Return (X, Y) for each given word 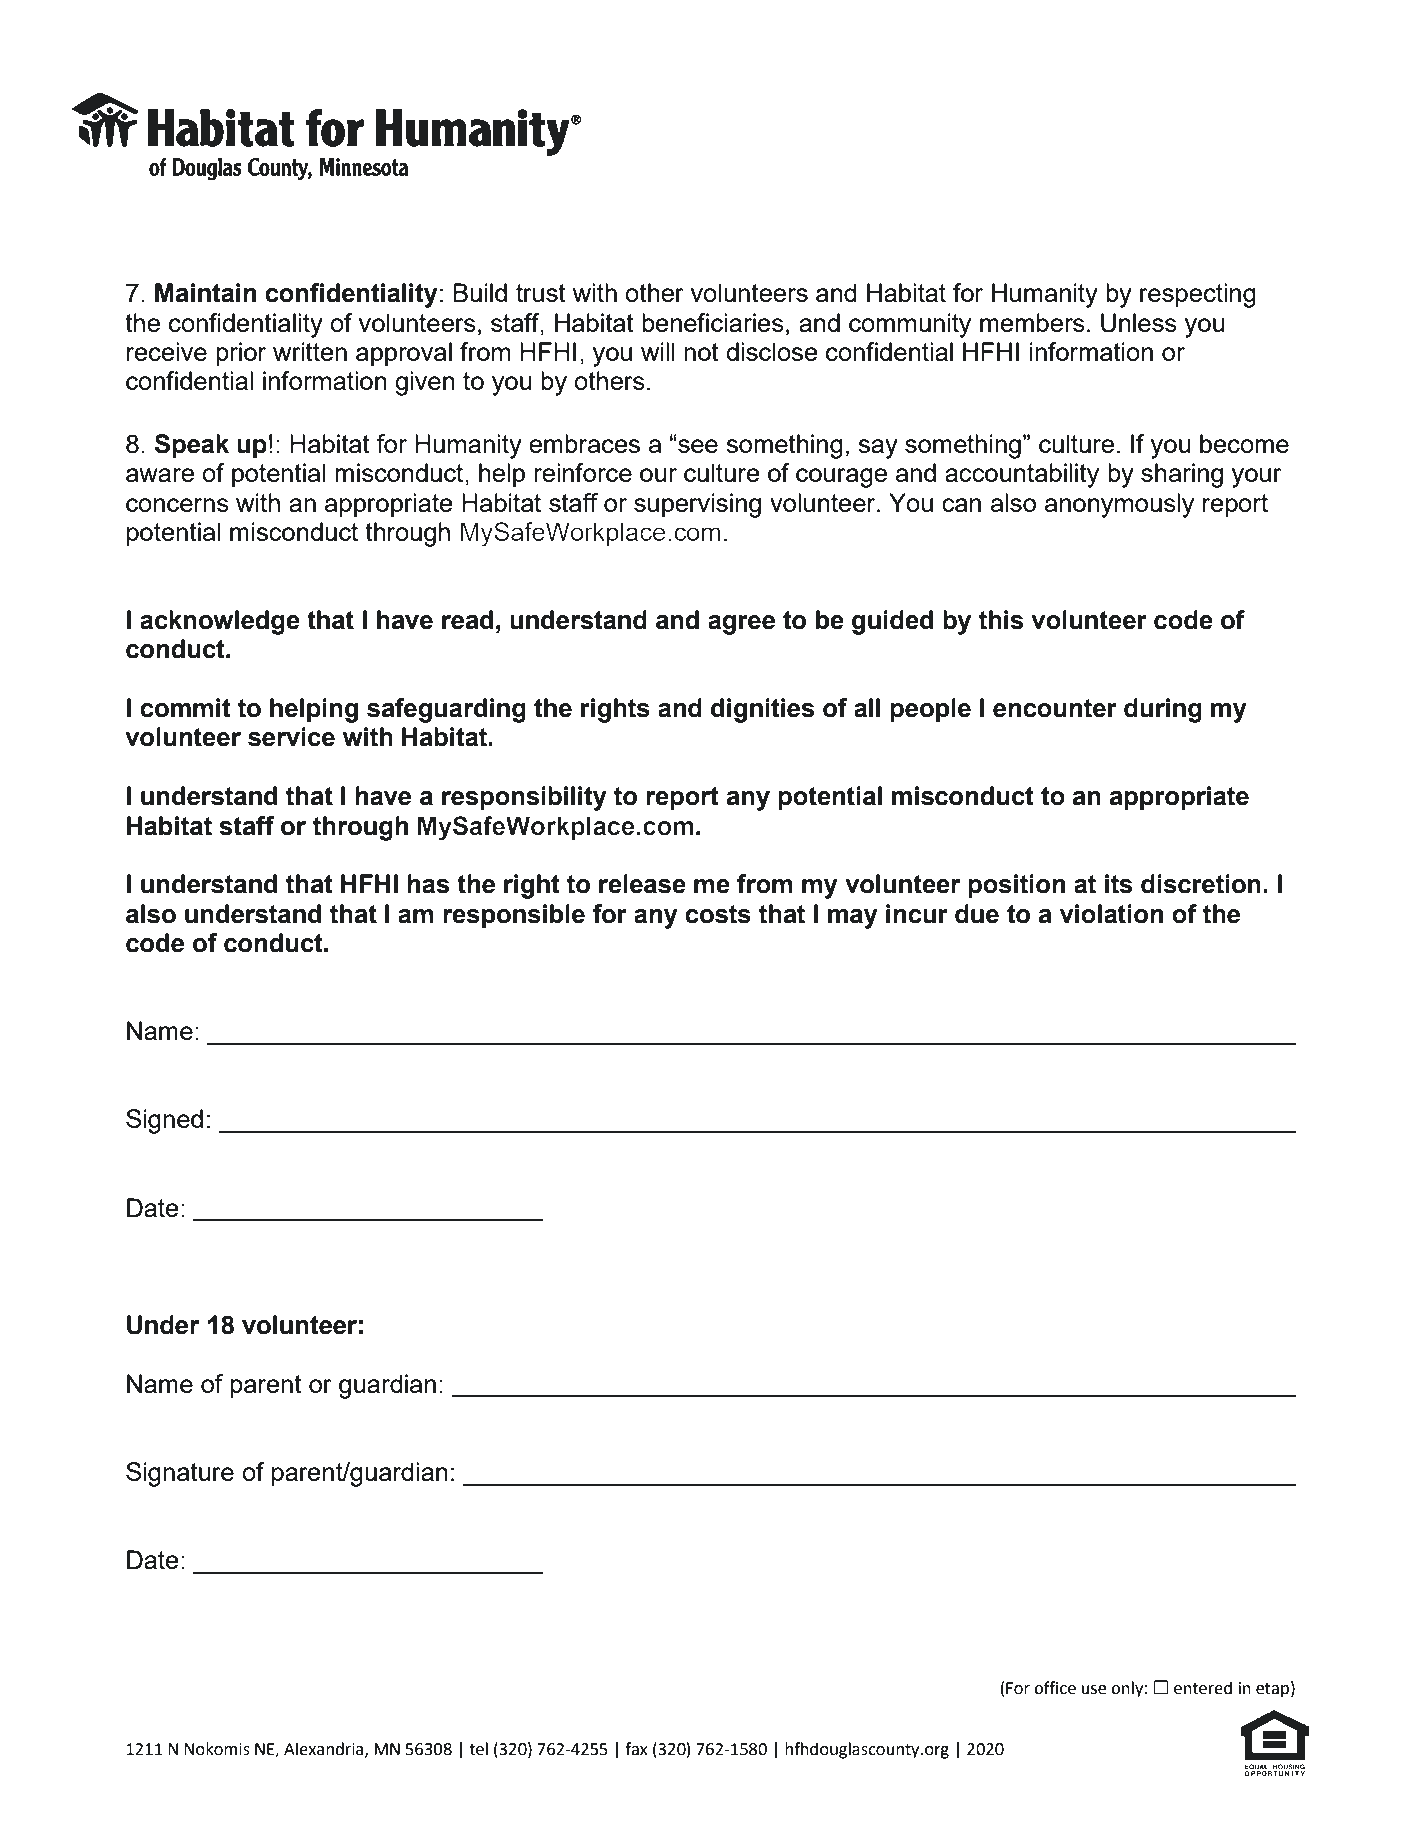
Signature (180, 1474)
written (310, 351)
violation (1111, 914)
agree (741, 625)
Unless (1139, 323)
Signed (164, 1121)
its (1118, 884)
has (428, 884)
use (1094, 1690)
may (853, 919)
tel (478, 1749)
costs (718, 914)
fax (636, 1749)
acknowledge (220, 622)
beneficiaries (713, 322)
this (1001, 620)
